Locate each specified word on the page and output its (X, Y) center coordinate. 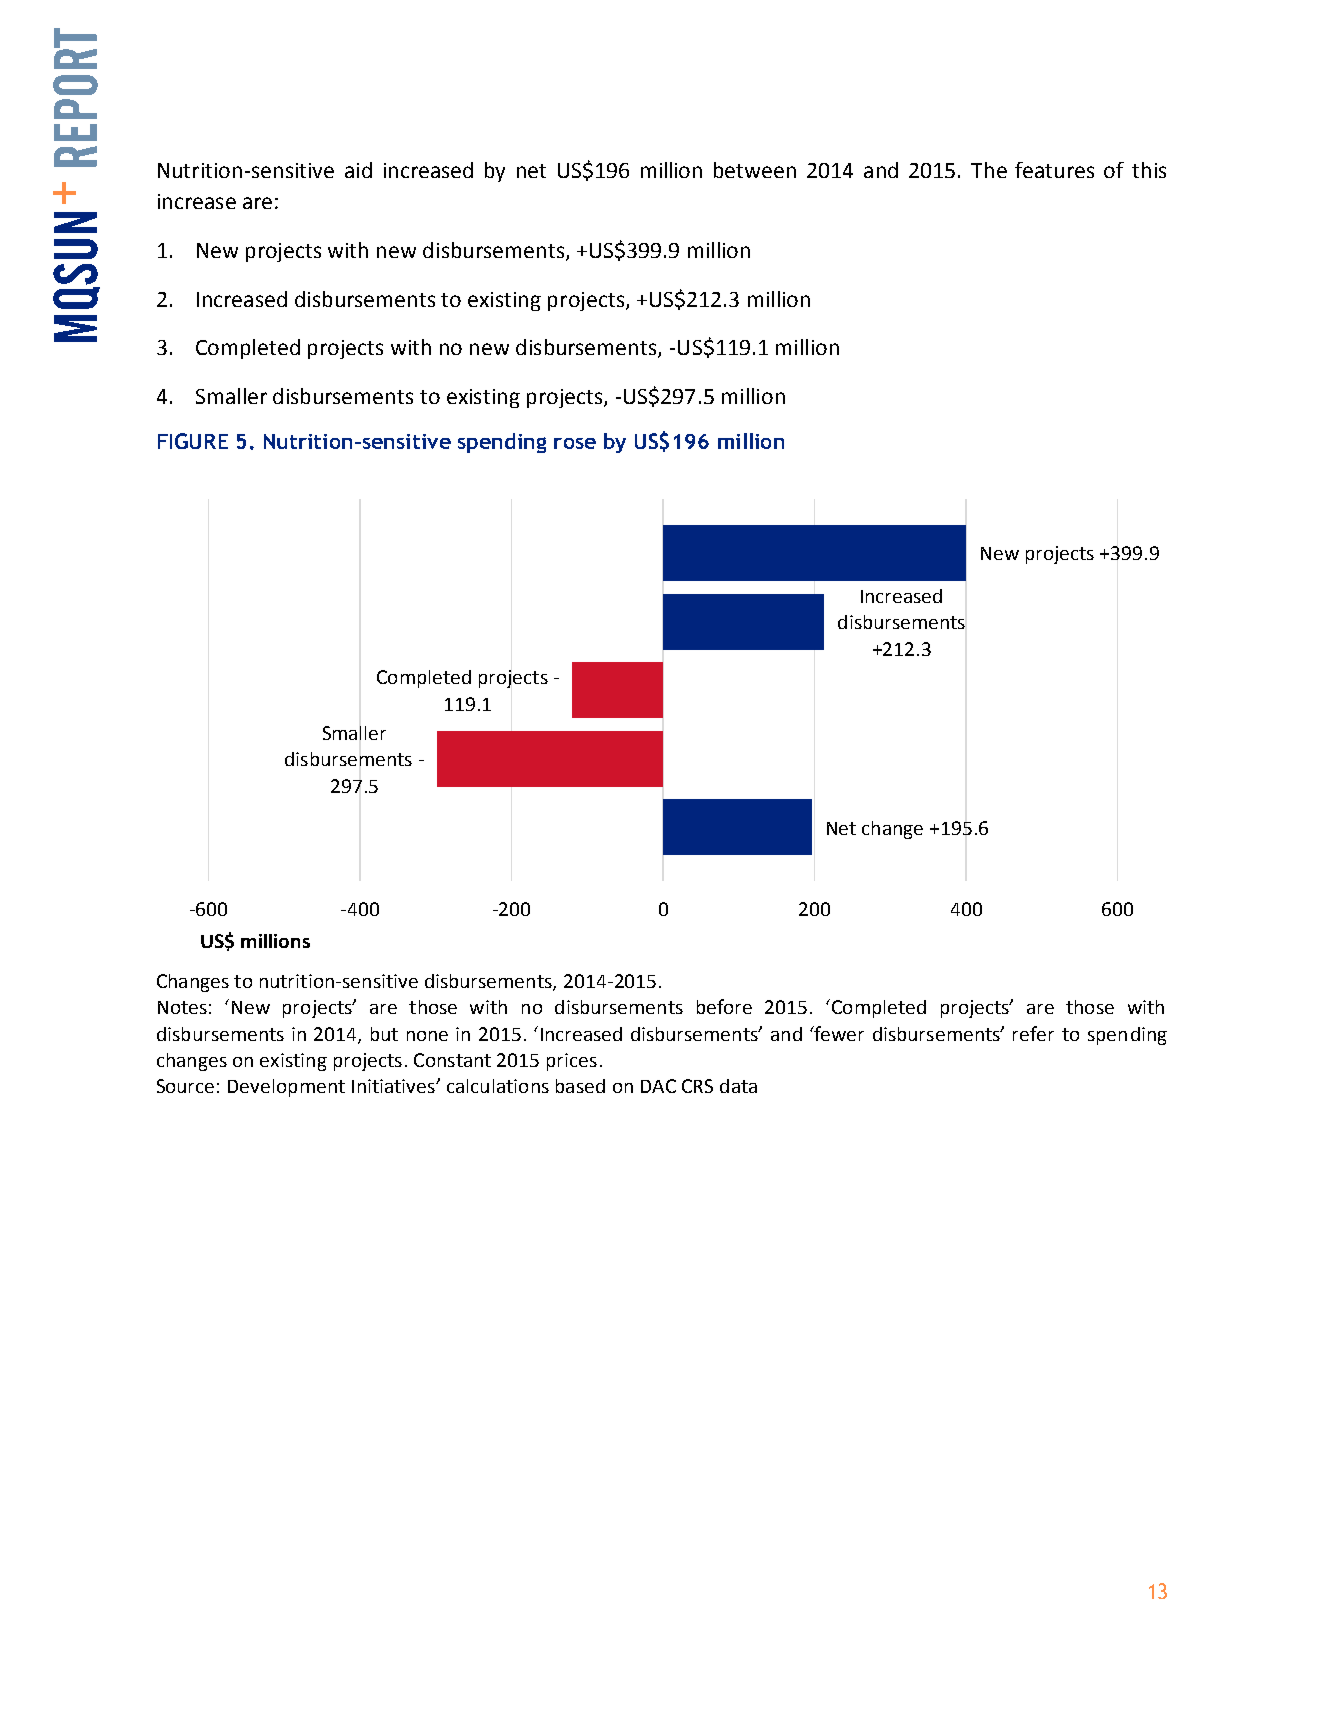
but (384, 1034)
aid (358, 170)
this (1149, 170)
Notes (182, 1007)
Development (286, 1088)
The (989, 170)
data (738, 1086)
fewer (838, 1033)
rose (575, 443)
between (755, 170)
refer (1033, 1033)
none (427, 1036)
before (724, 1006)
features (1054, 170)
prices (572, 1062)
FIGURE (193, 441)
